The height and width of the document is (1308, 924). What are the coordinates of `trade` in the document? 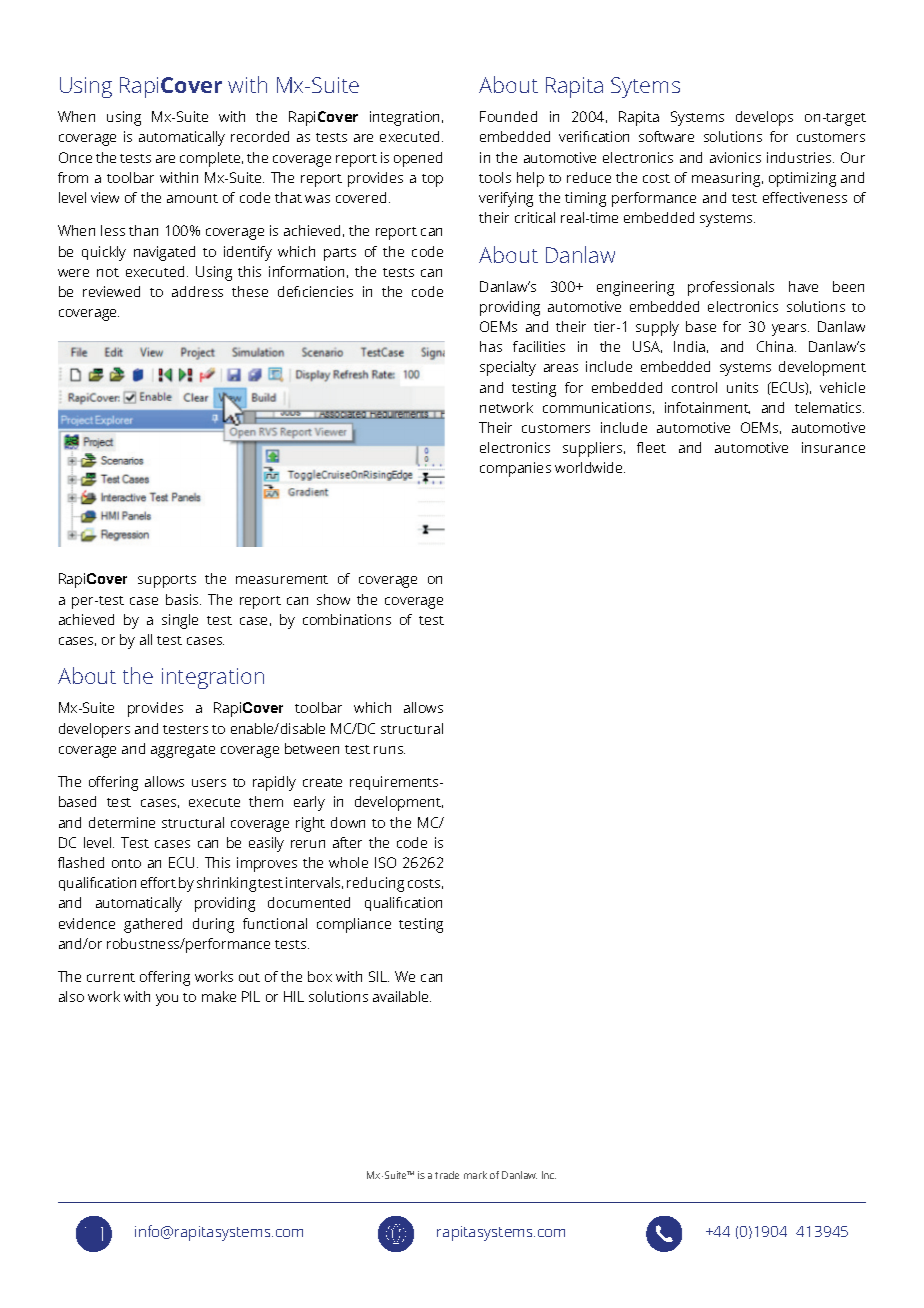 It's located at (447, 1175).
